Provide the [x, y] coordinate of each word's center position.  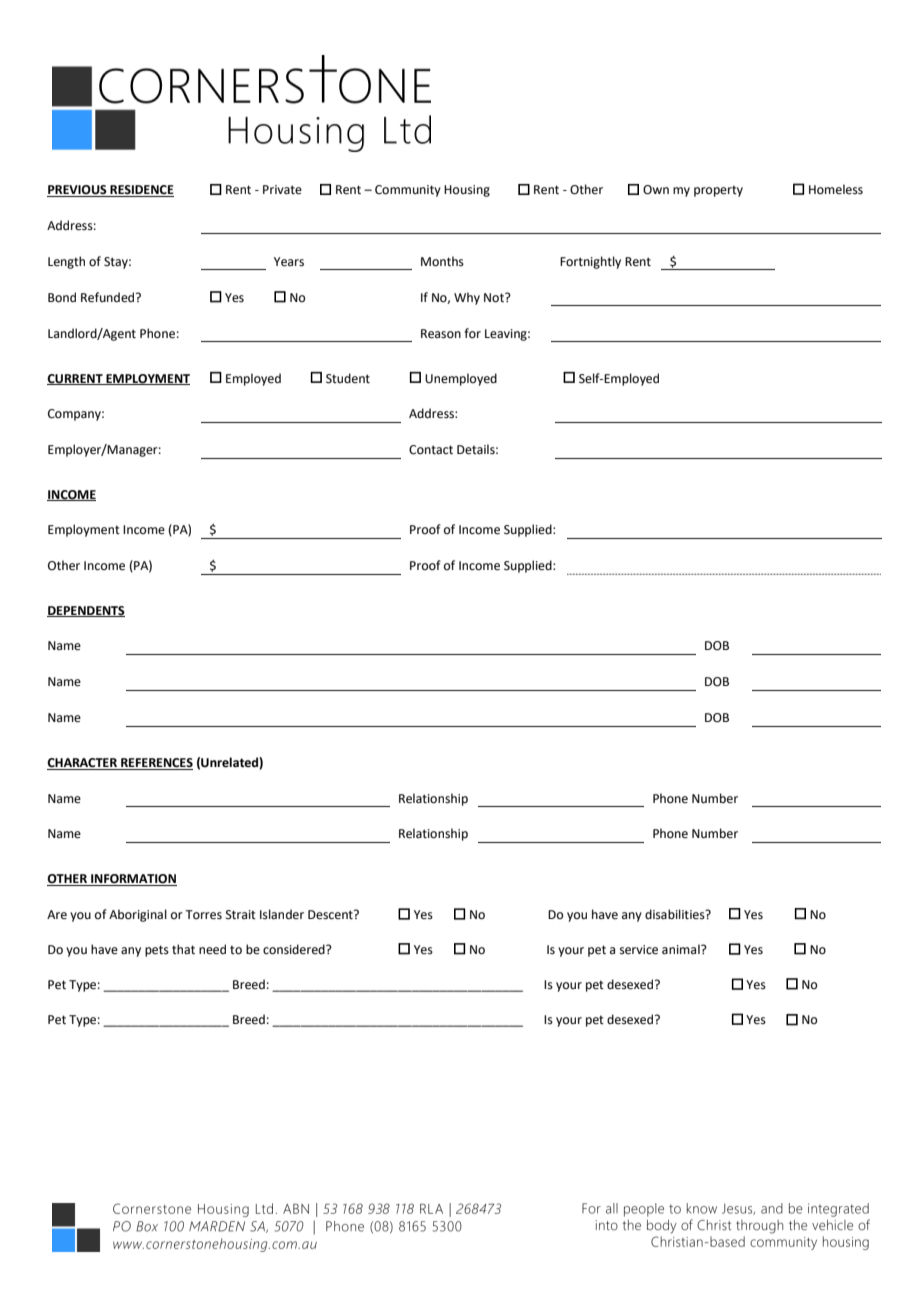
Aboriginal [138, 915]
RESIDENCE [141, 191]
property [718, 191]
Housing [467, 191]
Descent [331, 915]
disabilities [676, 914]
